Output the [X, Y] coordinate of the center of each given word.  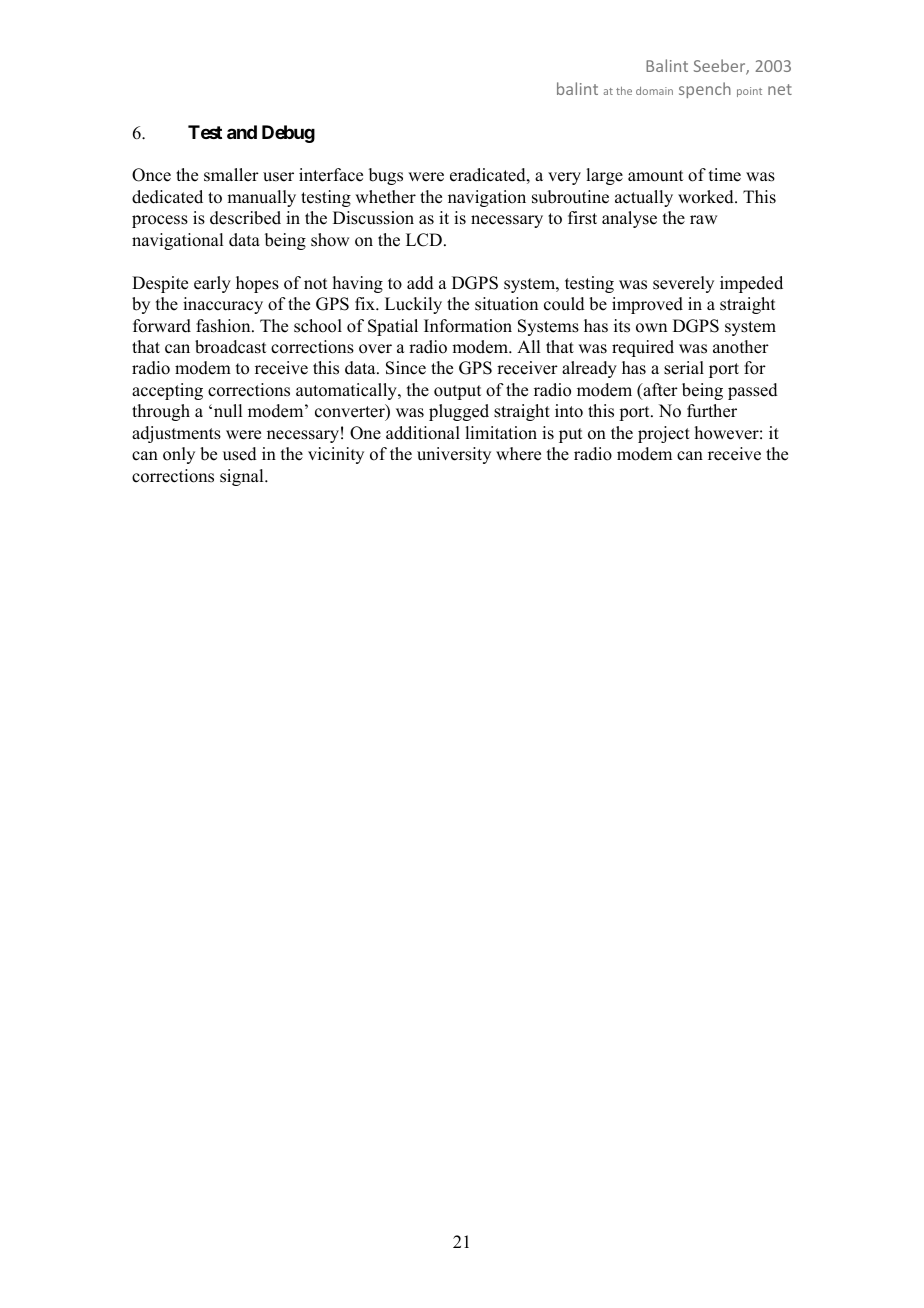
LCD [424, 240]
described [245, 218]
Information [468, 326]
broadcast [230, 347]
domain [654, 91]
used [240, 454]
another [741, 347]
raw [703, 219]
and [242, 132]
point [749, 92]
